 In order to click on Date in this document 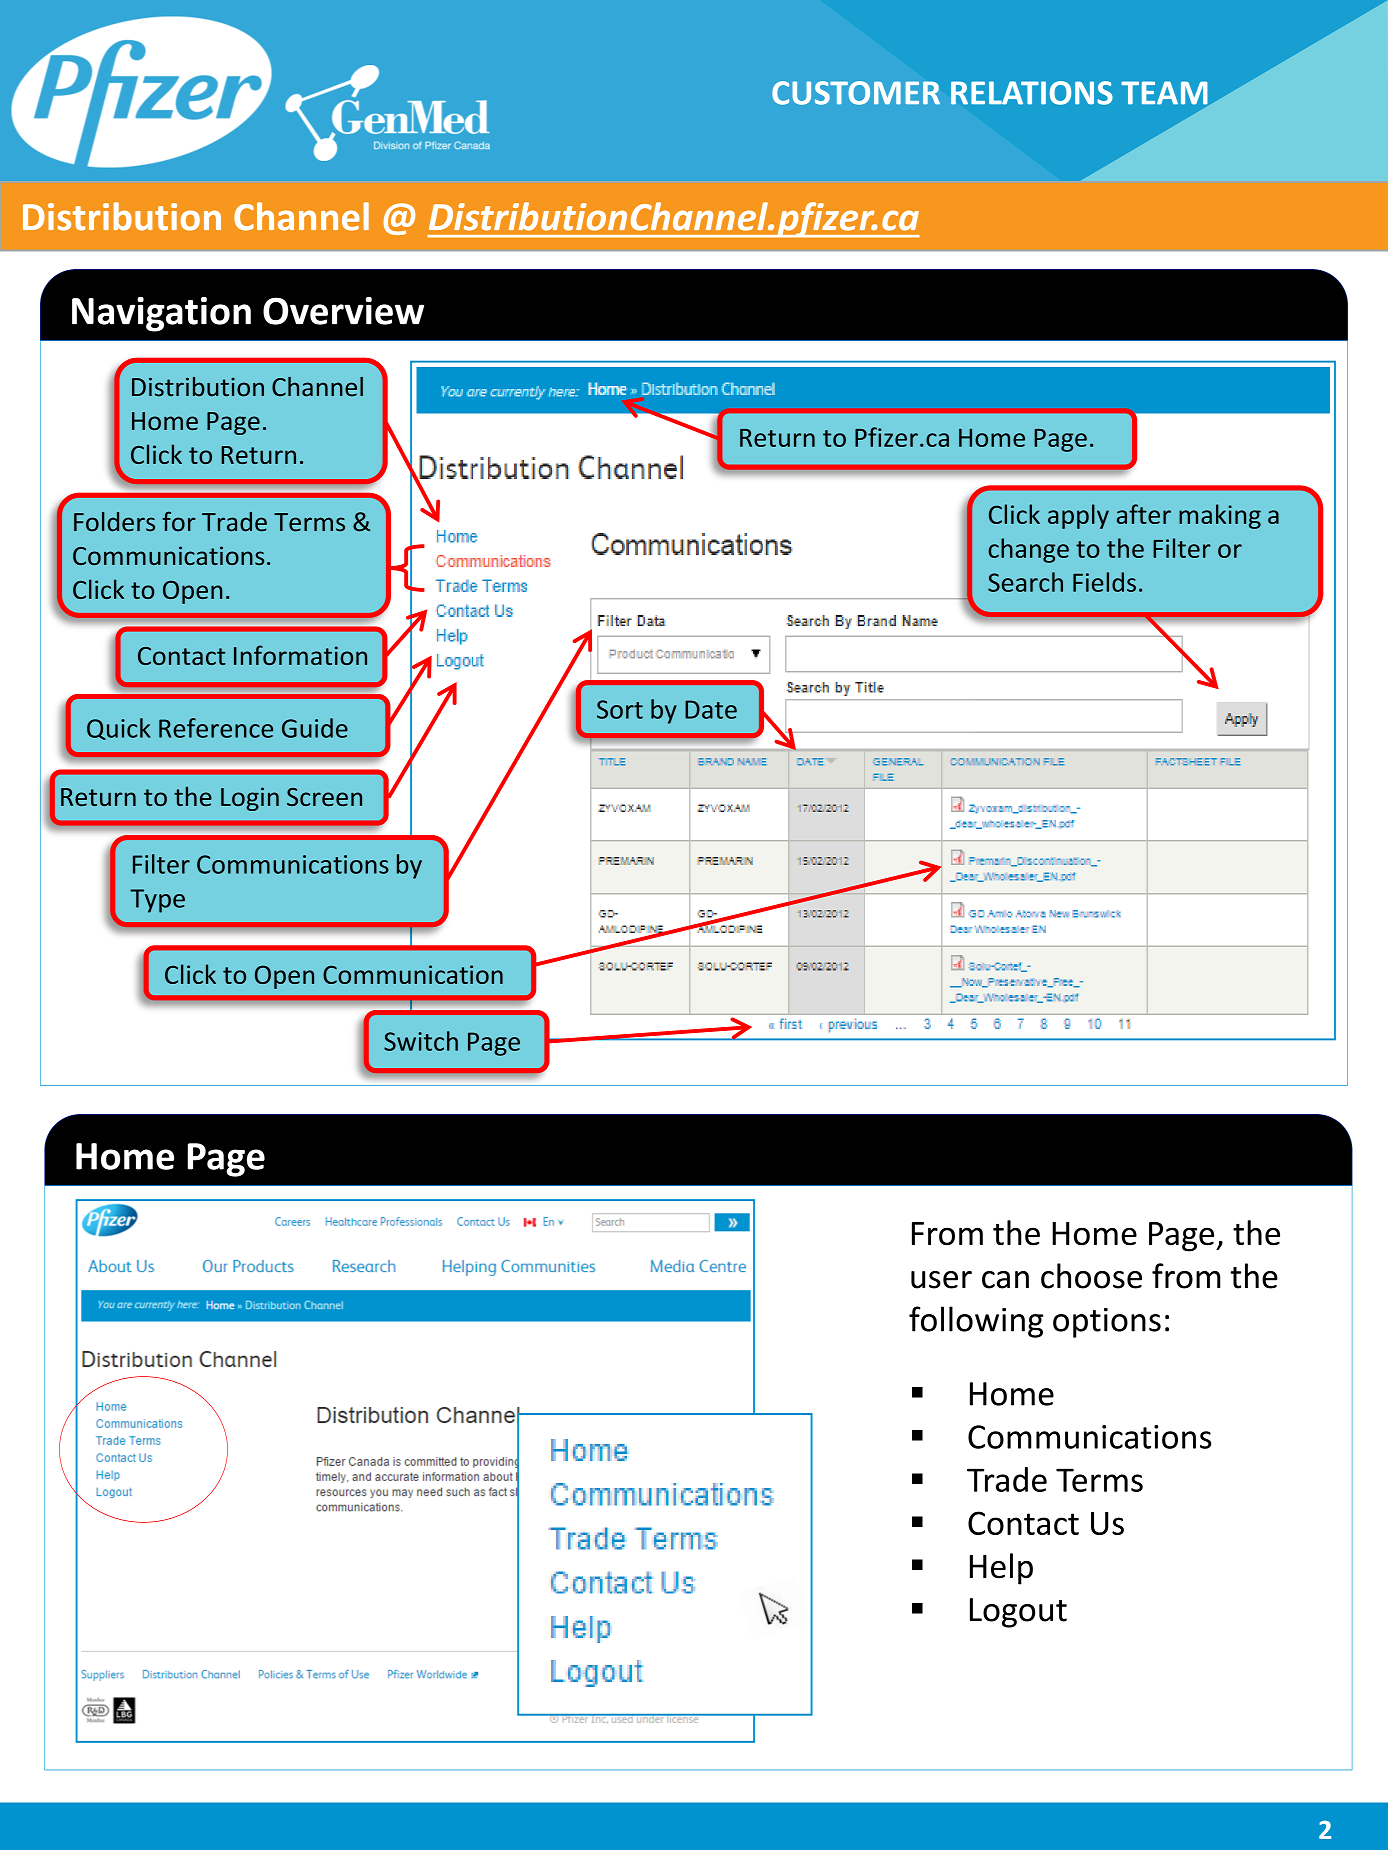, I will do `click(711, 709)`.
